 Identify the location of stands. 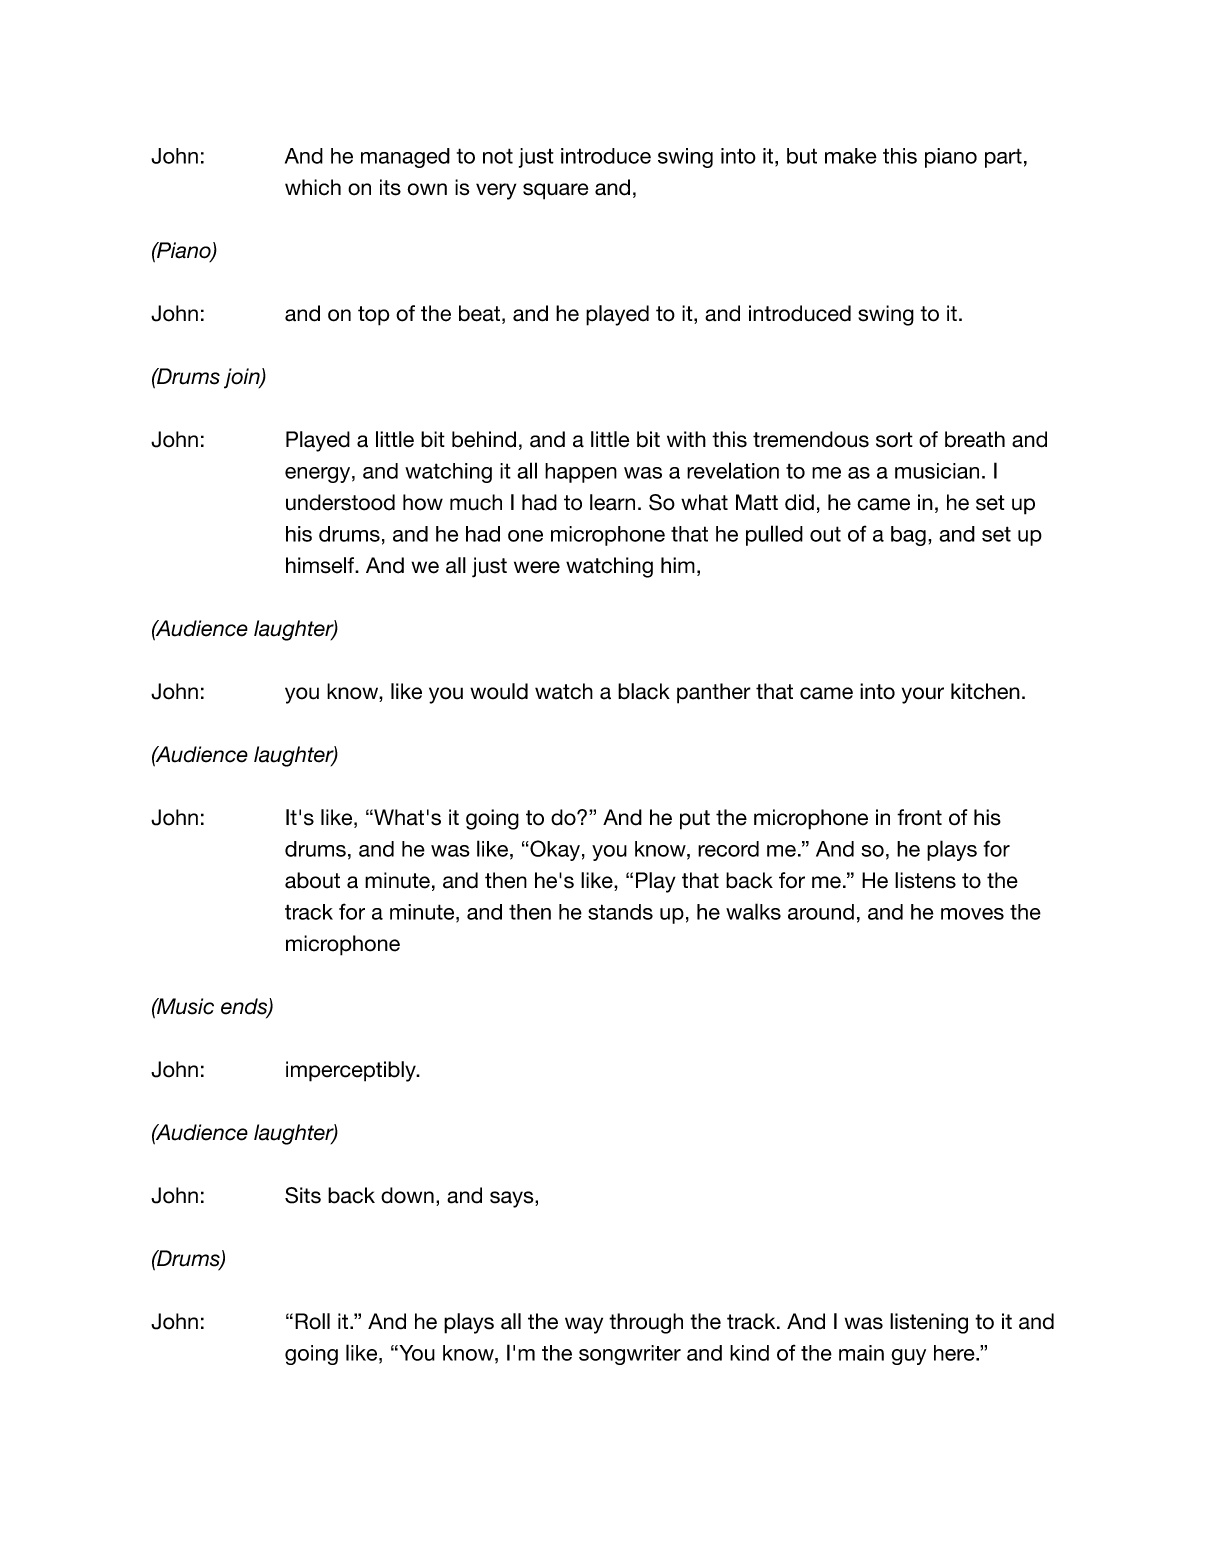
(620, 912).
